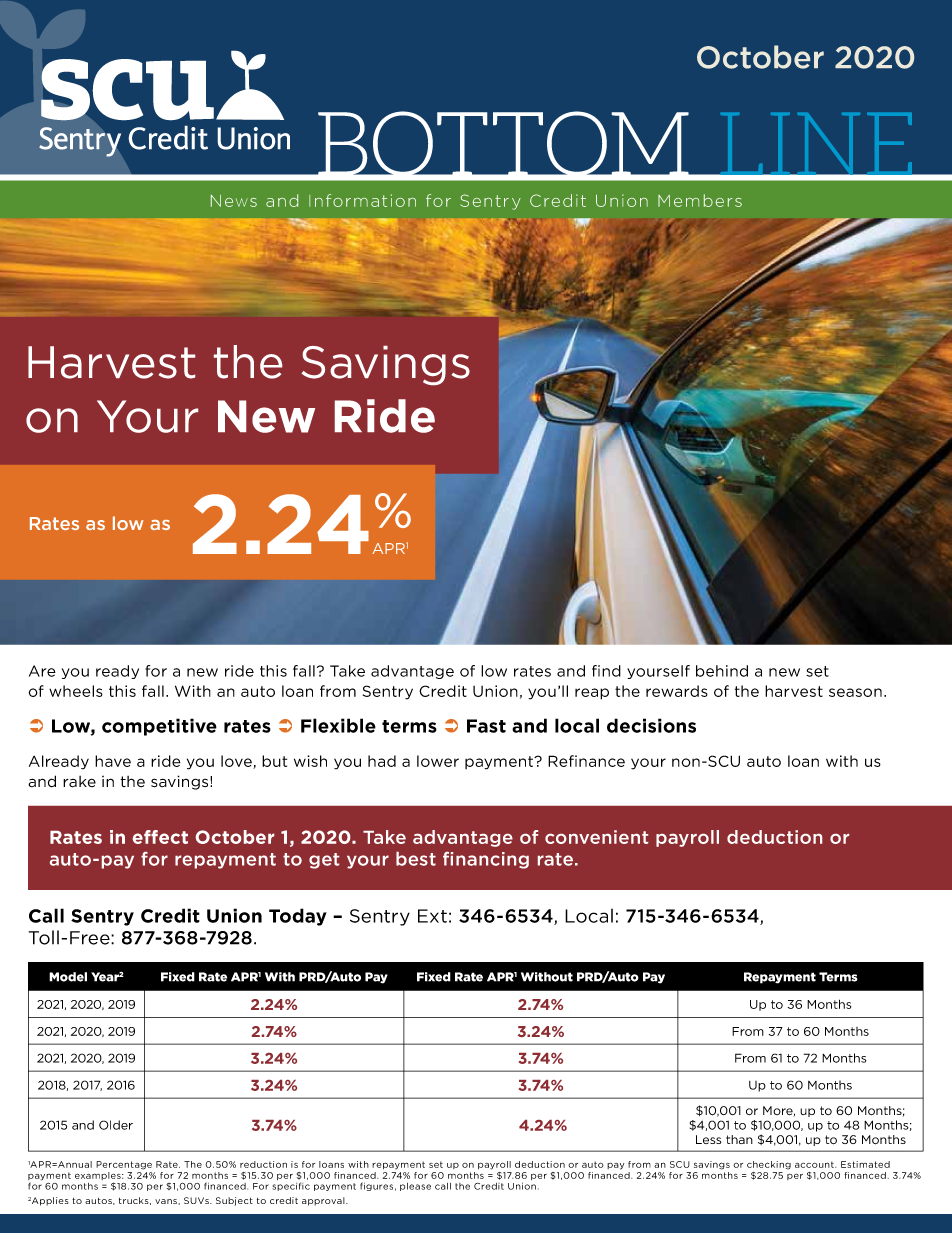  What do you see at coordinates (677, 691) in the screenshot?
I see `rewards` at bounding box center [677, 691].
